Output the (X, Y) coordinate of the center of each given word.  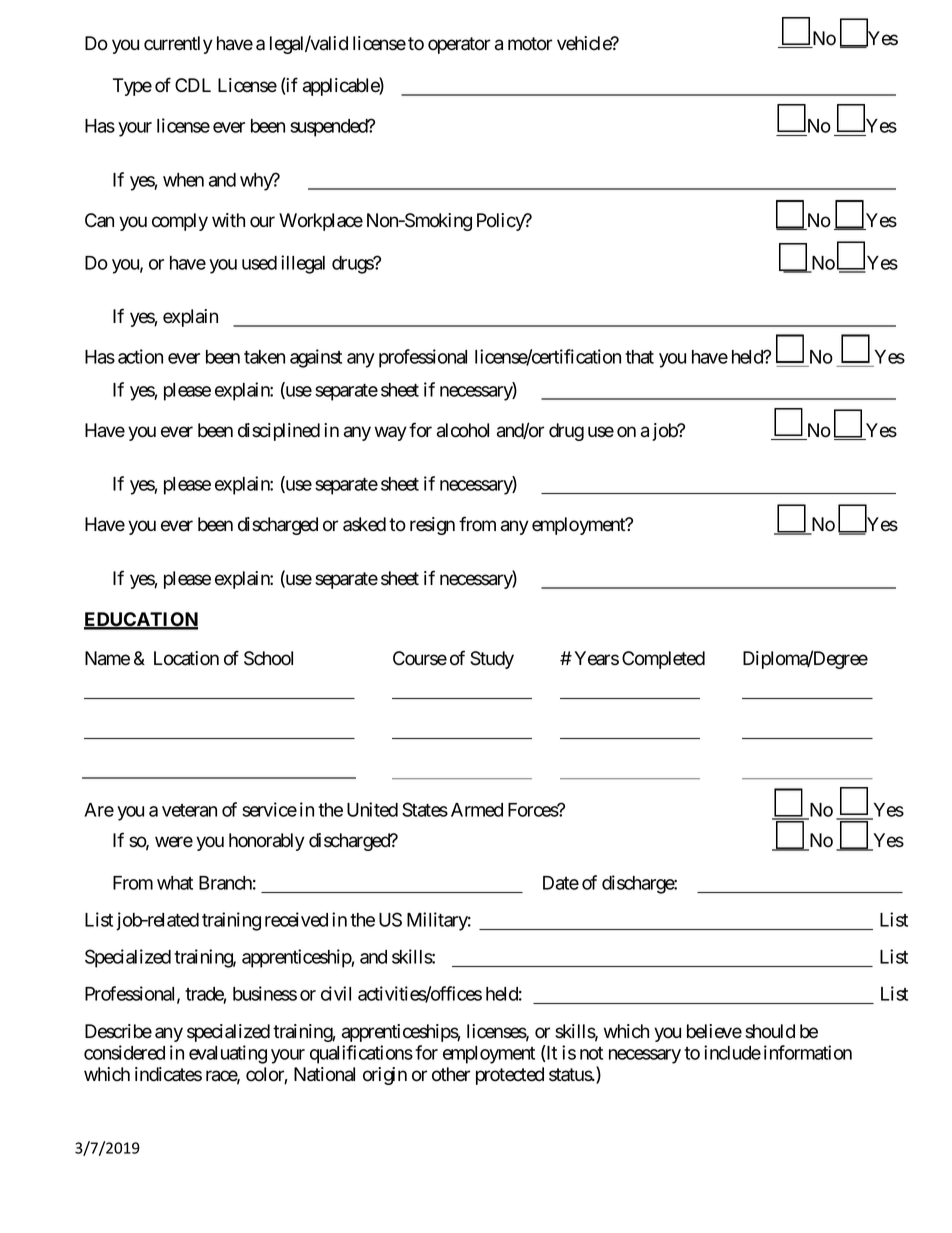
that (639, 357)
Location (186, 658)
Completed (663, 660)
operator (459, 45)
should (770, 1031)
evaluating (228, 1054)
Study (492, 660)
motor (530, 44)
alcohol (463, 430)
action (140, 356)
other (451, 1074)
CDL (193, 85)
